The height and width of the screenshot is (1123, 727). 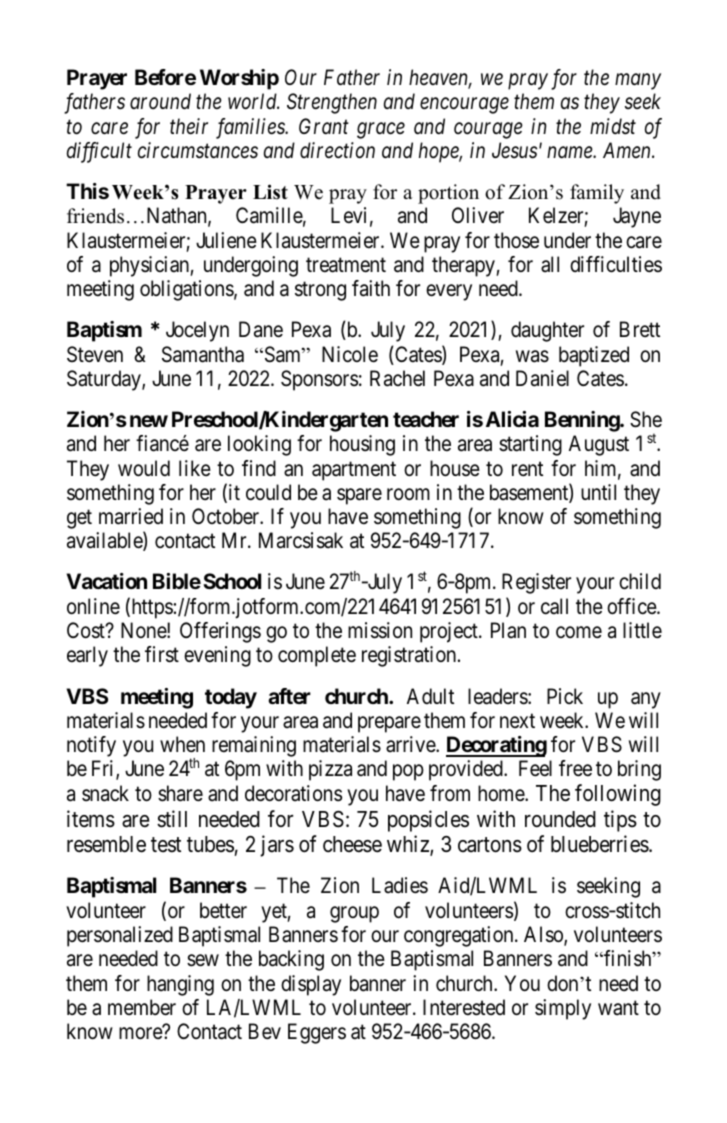 What do you see at coordinates (613, 126) in the screenshot?
I see `midst` at bounding box center [613, 126].
